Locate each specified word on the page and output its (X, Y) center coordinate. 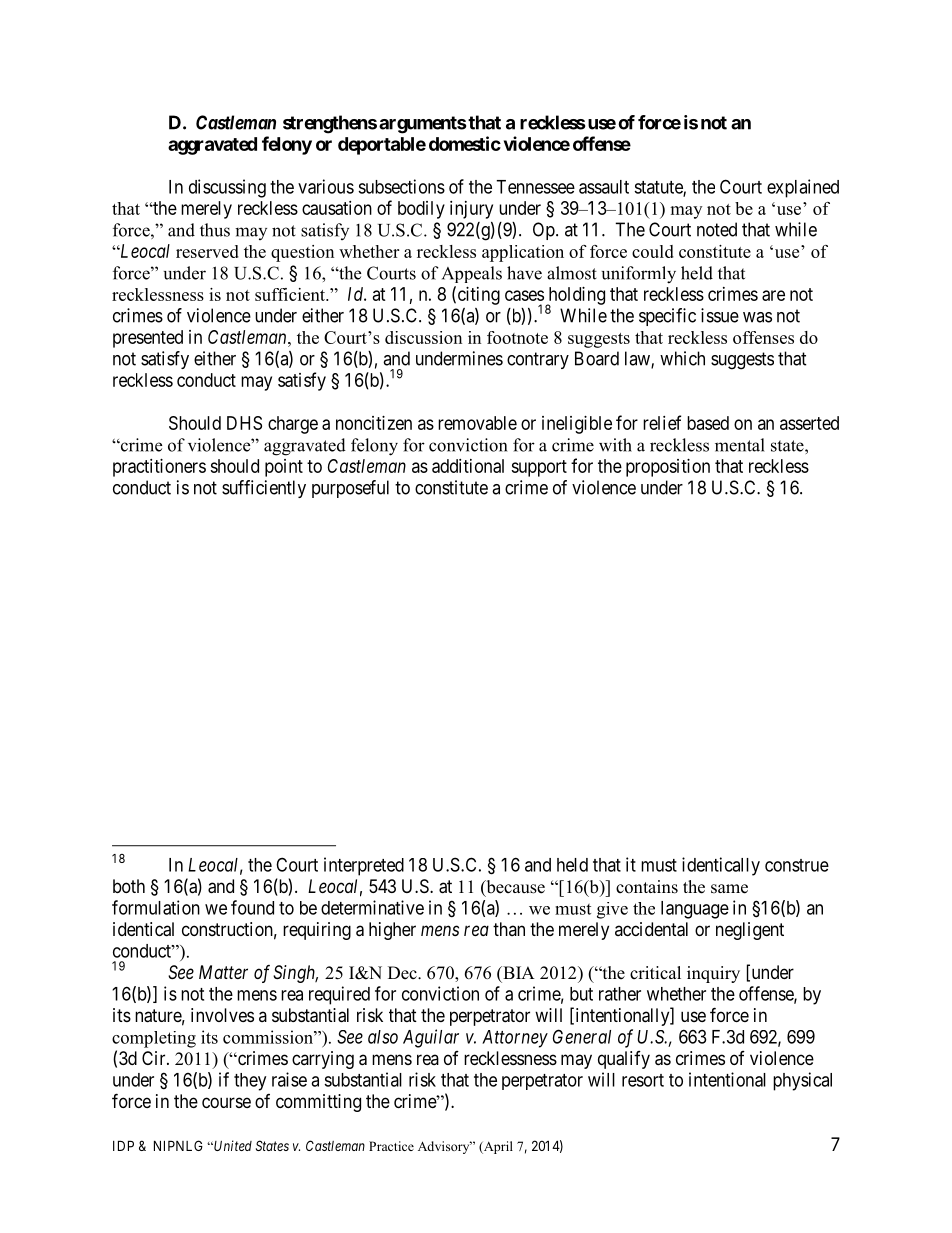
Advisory (445, 1147)
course (226, 1102)
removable (477, 423)
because (514, 888)
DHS (244, 423)
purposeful (350, 489)
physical (802, 1081)
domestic (465, 143)
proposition (668, 468)
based (708, 423)
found (252, 907)
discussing (227, 188)
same (729, 889)
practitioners (159, 468)
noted (717, 229)
